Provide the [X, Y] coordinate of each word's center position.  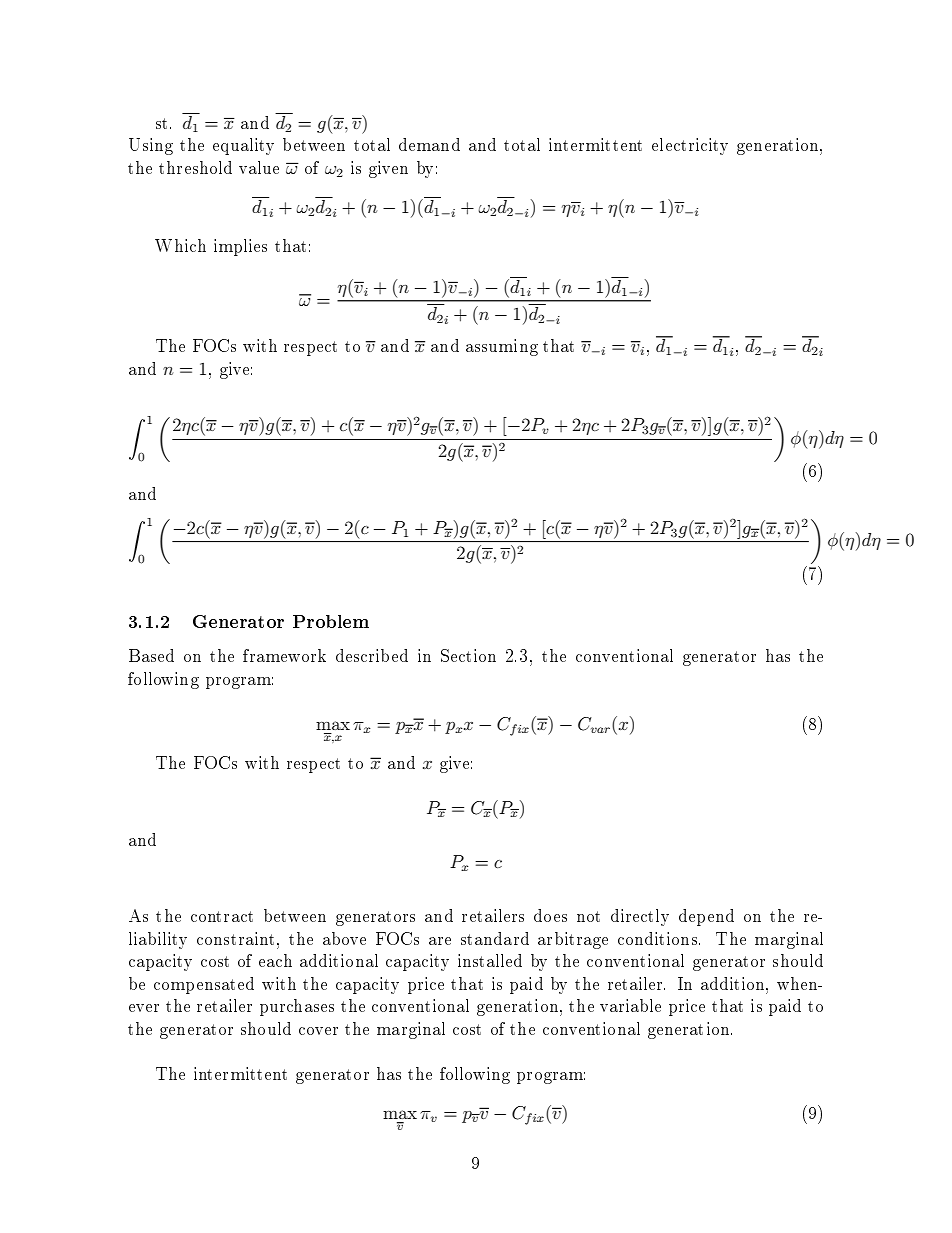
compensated [204, 985]
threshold [195, 167]
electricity [690, 146]
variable [630, 1005]
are [440, 941]
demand [429, 144]
